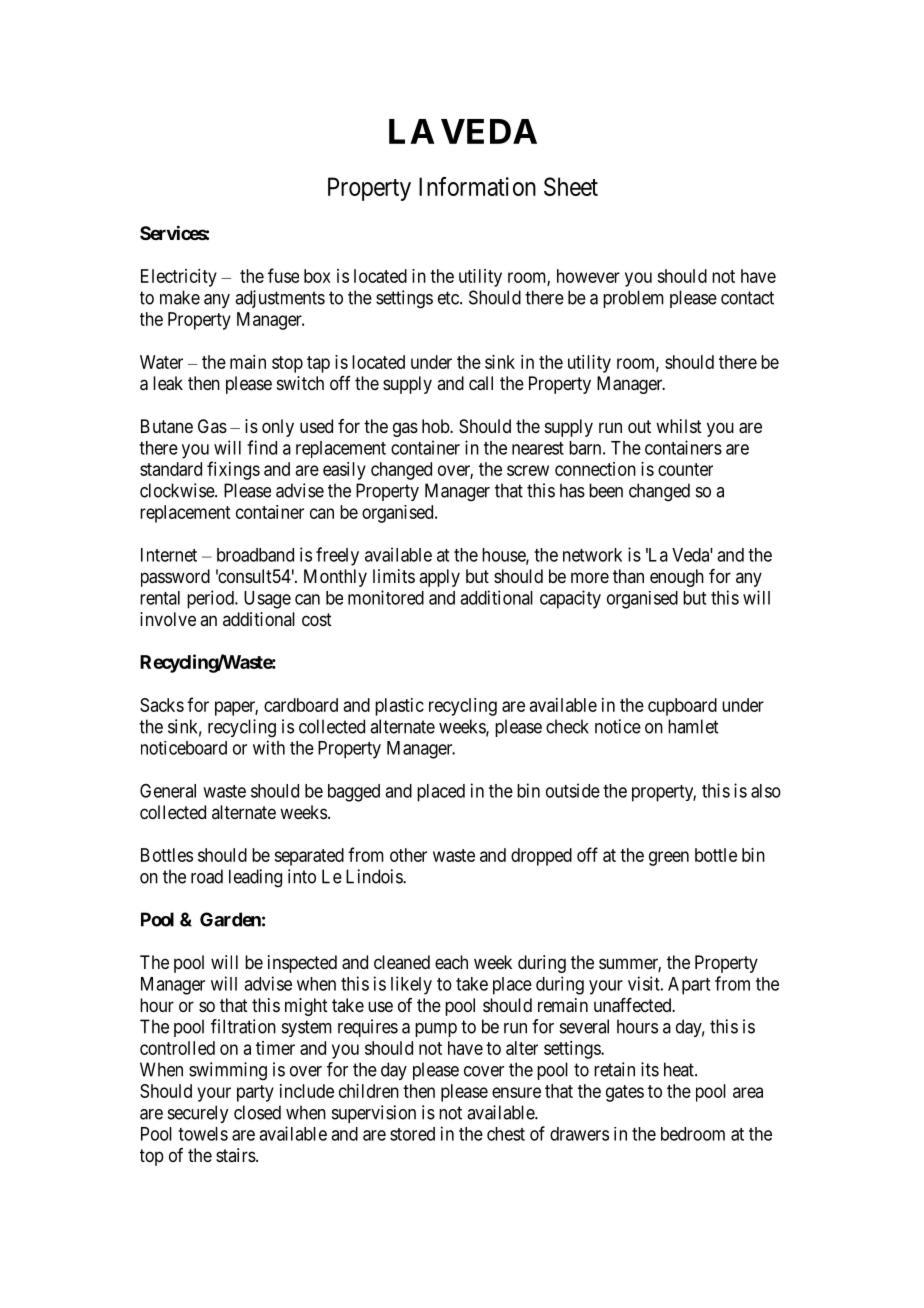  What do you see at coordinates (399, 707) in the screenshot?
I see `plastic` at bounding box center [399, 707].
